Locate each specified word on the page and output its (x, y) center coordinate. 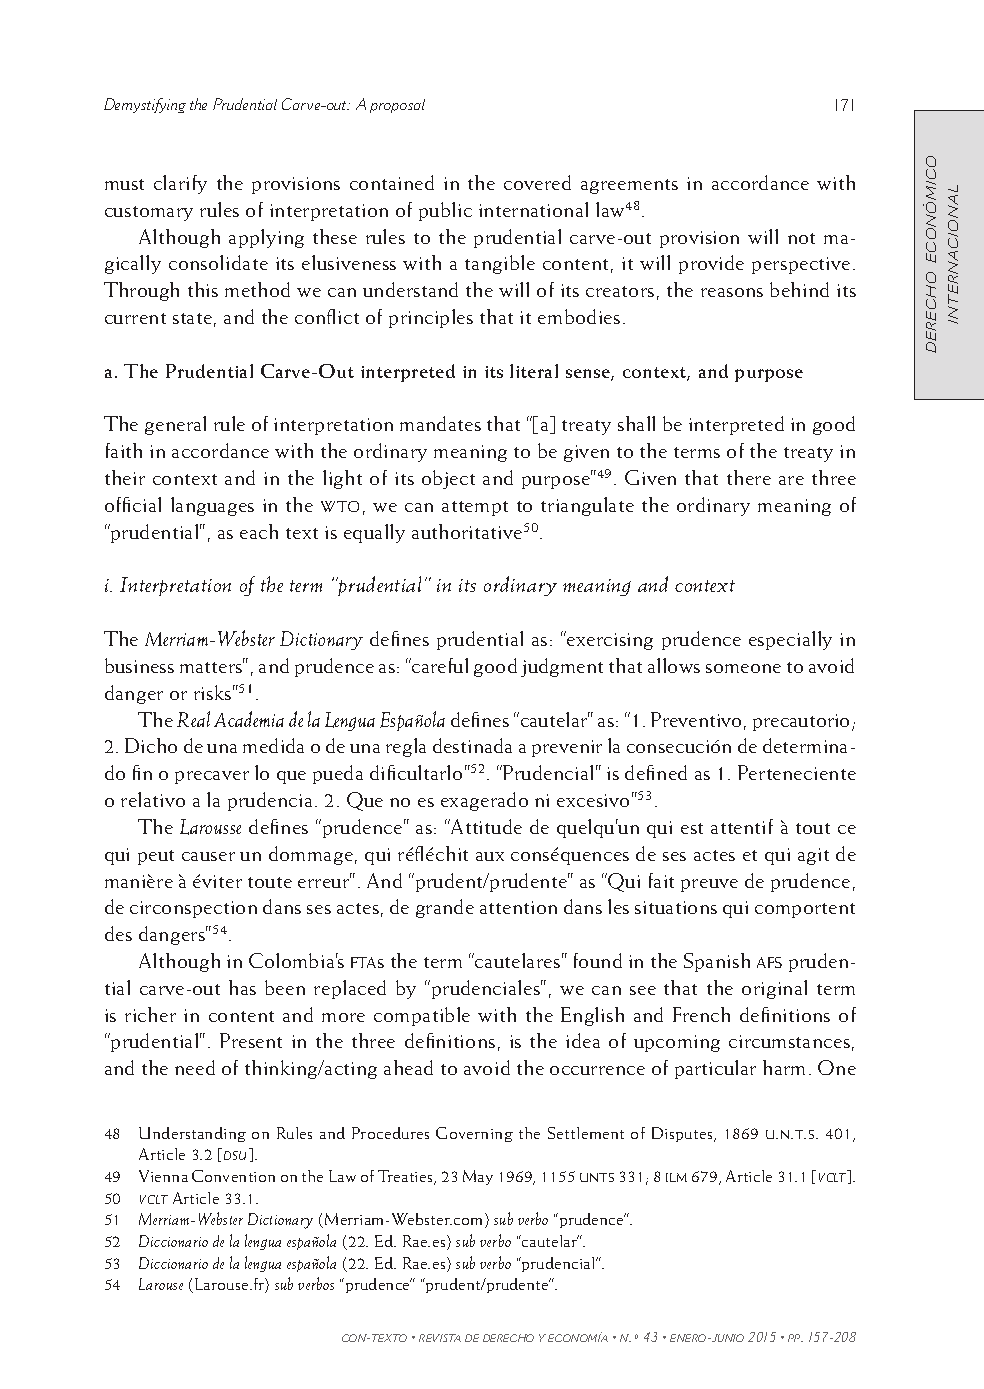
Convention (233, 1176)
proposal (397, 106)
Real (193, 719)
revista (440, 1338)
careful (439, 665)
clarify (180, 184)
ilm (676, 1177)
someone (743, 668)
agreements (629, 186)
